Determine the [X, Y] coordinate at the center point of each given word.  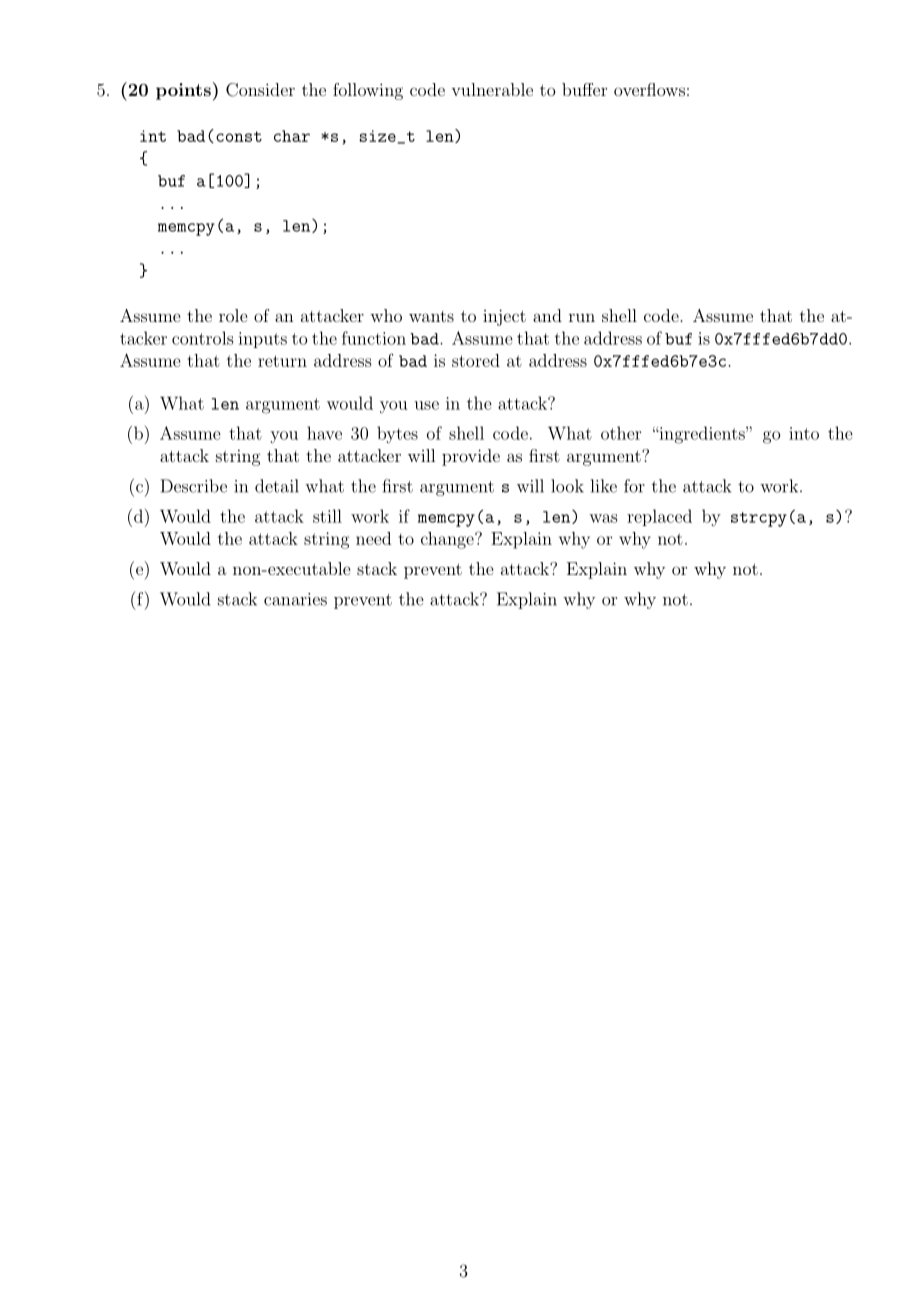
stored [476, 360]
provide [471, 457]
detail [277, 486]
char [292, 136]
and [547, 315]
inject [504, 317]
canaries [295, 599]
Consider [260, 90]
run [582, 318]
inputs [262, 340]
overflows [649, 89]
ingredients [702, 435]
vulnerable [492, 89]
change [448, 540]
